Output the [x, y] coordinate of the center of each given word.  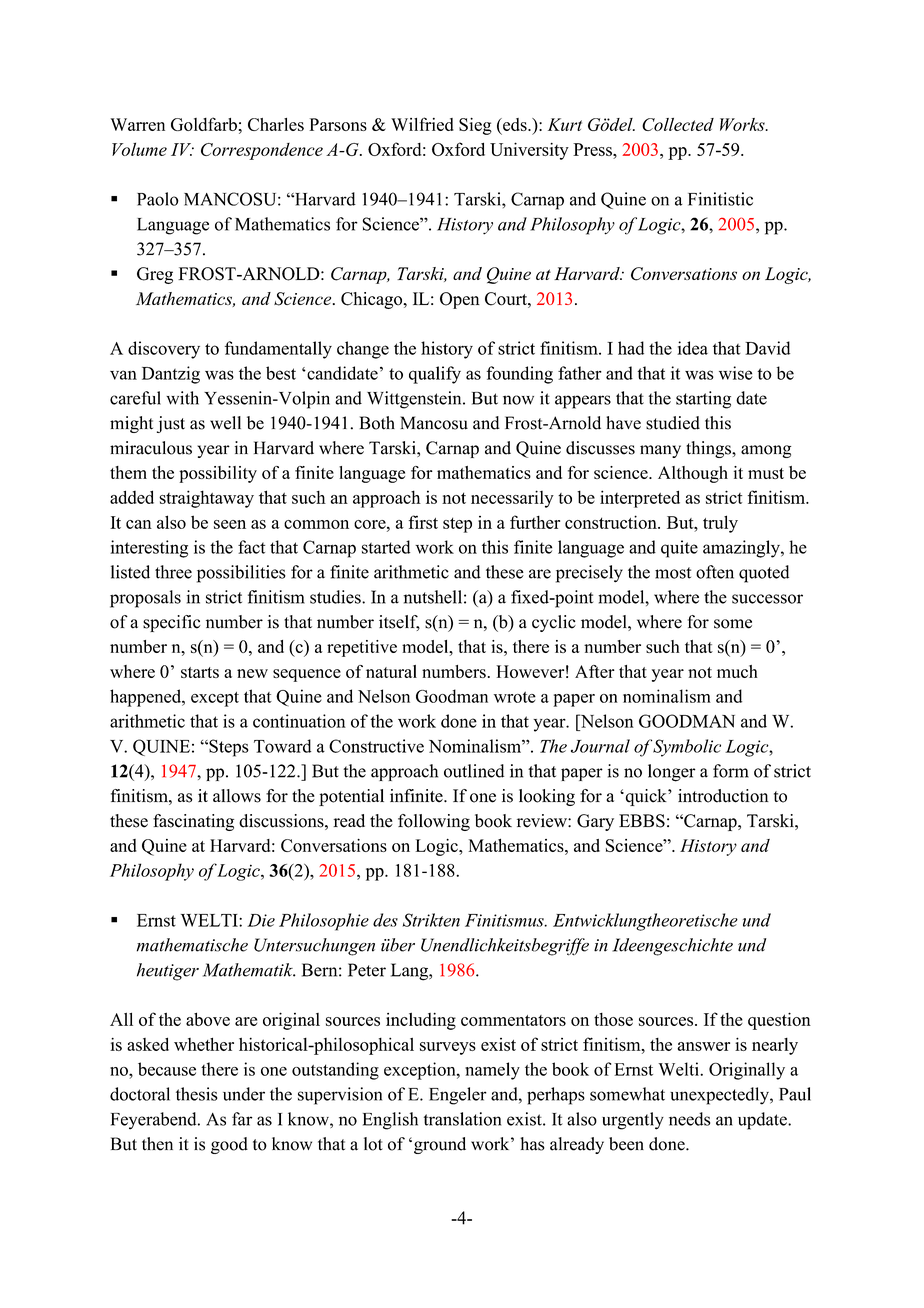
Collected [678, 124]
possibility [218, 474]
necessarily [512, 499]
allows [237, 796]
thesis [197, 1094]
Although [693, 474]
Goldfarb [204, 124]
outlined [474, 771]
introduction [723, 796]
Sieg [475, 126]
